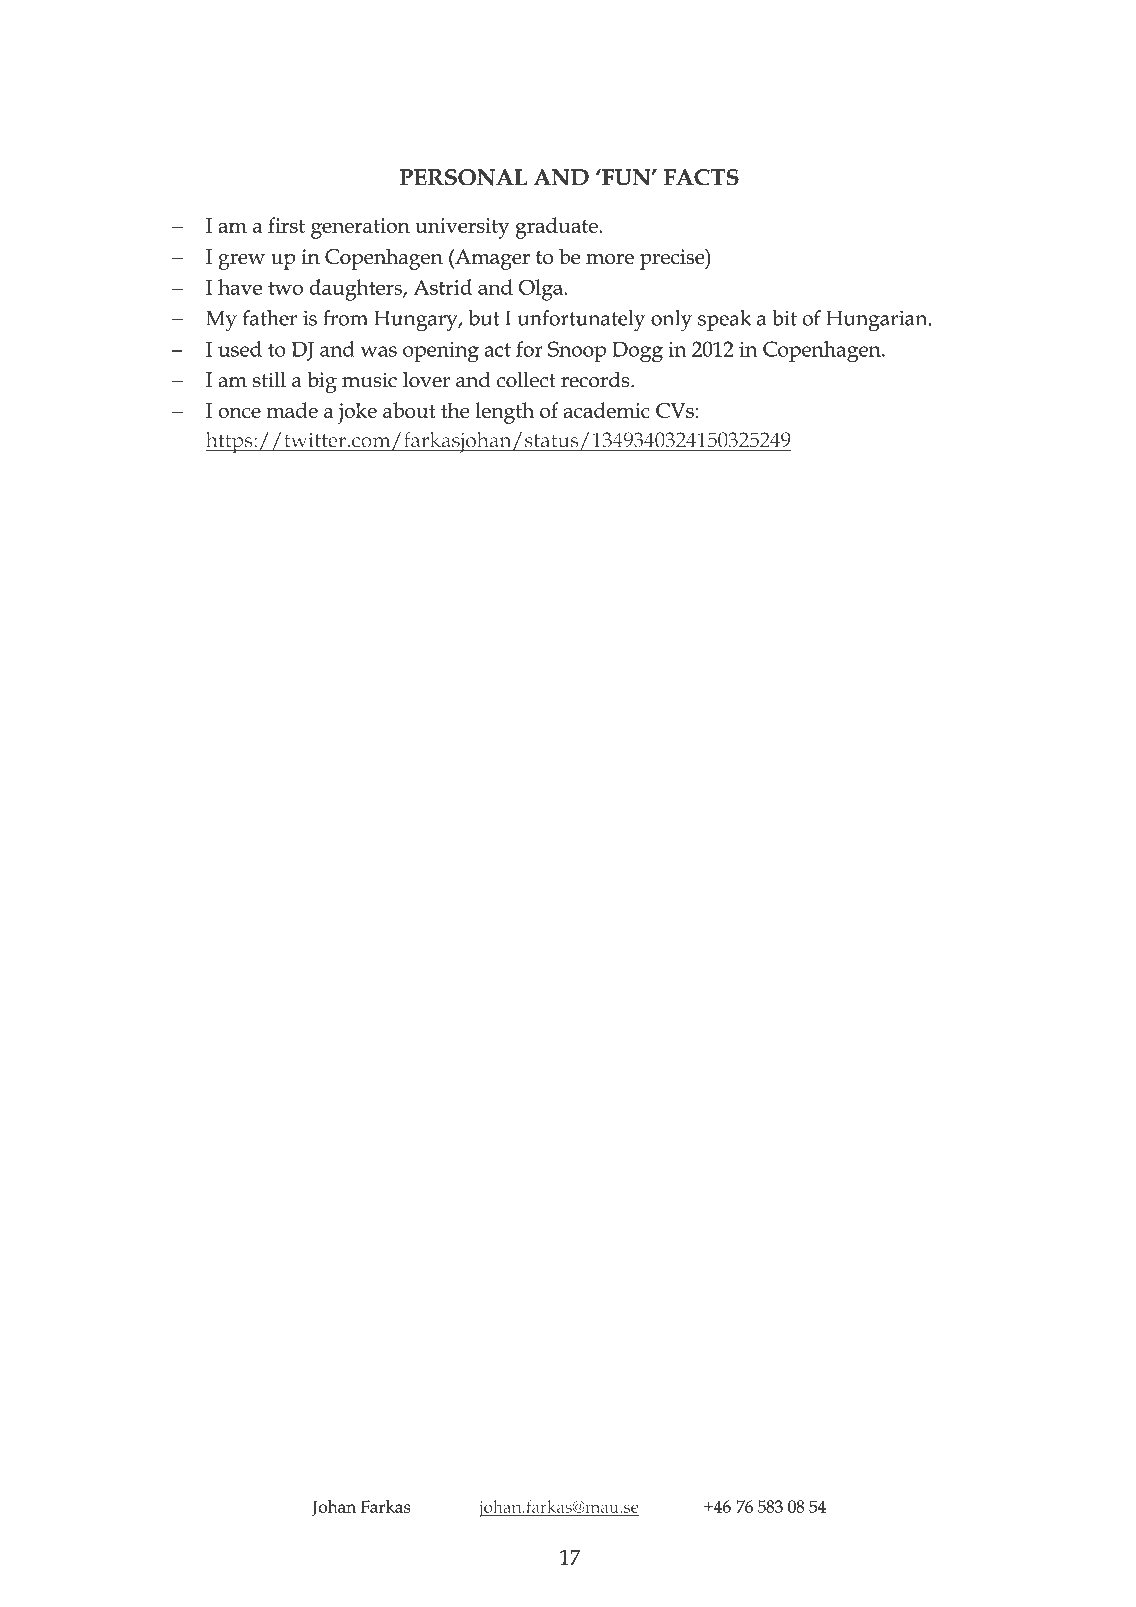 This screenshot has width=1136, height=1607. What do you see at coordinates (626, 177) in the screenshot?
I see `FUN` at bounding box center [626, 177].
